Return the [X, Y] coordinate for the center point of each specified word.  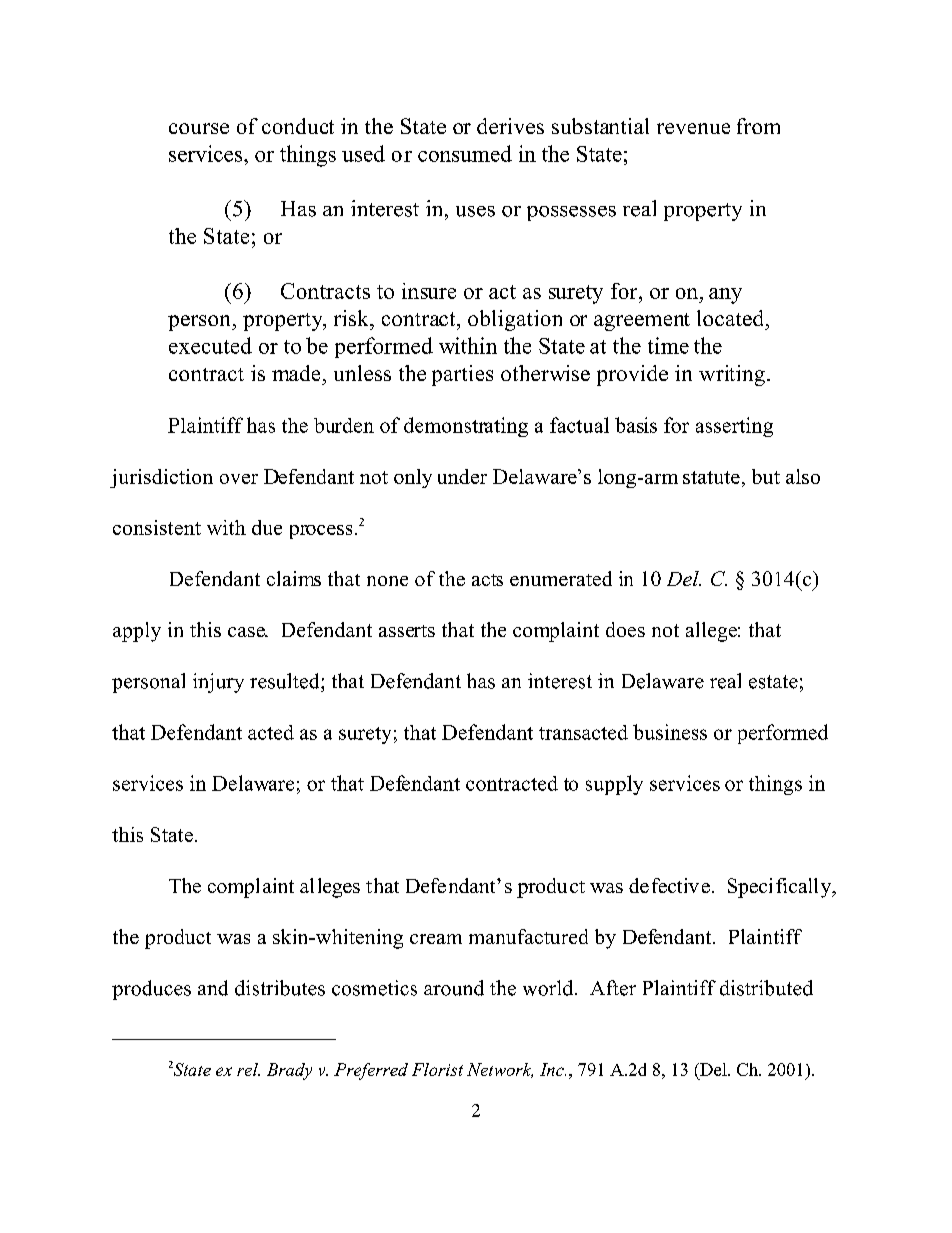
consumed [465, 153]
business [670, 732]
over [239, 479]
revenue [693, 128]
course [199, 128]
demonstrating [466, 427]
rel [248, 1069]
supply [614, 785]
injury [218, 683]
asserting [734, 427]
